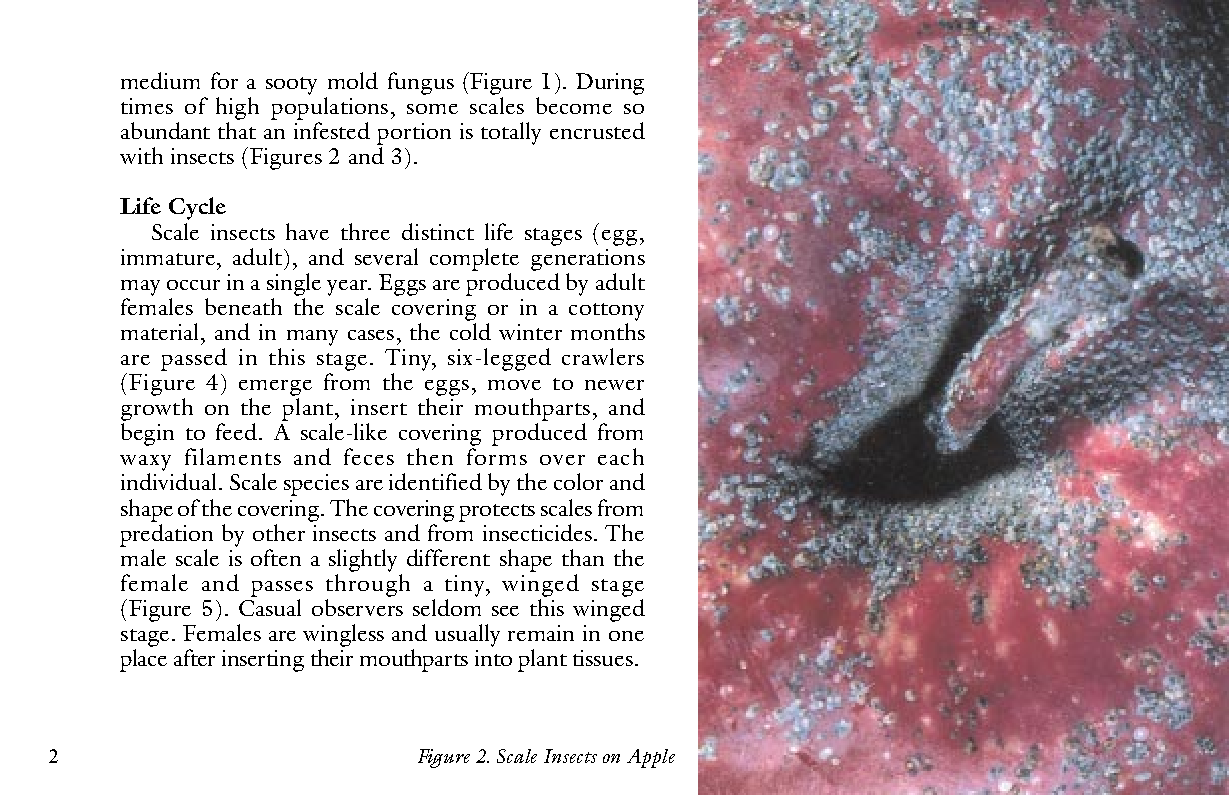 The image size is (1229, 795). I want to click on high, so click(237, 108).
